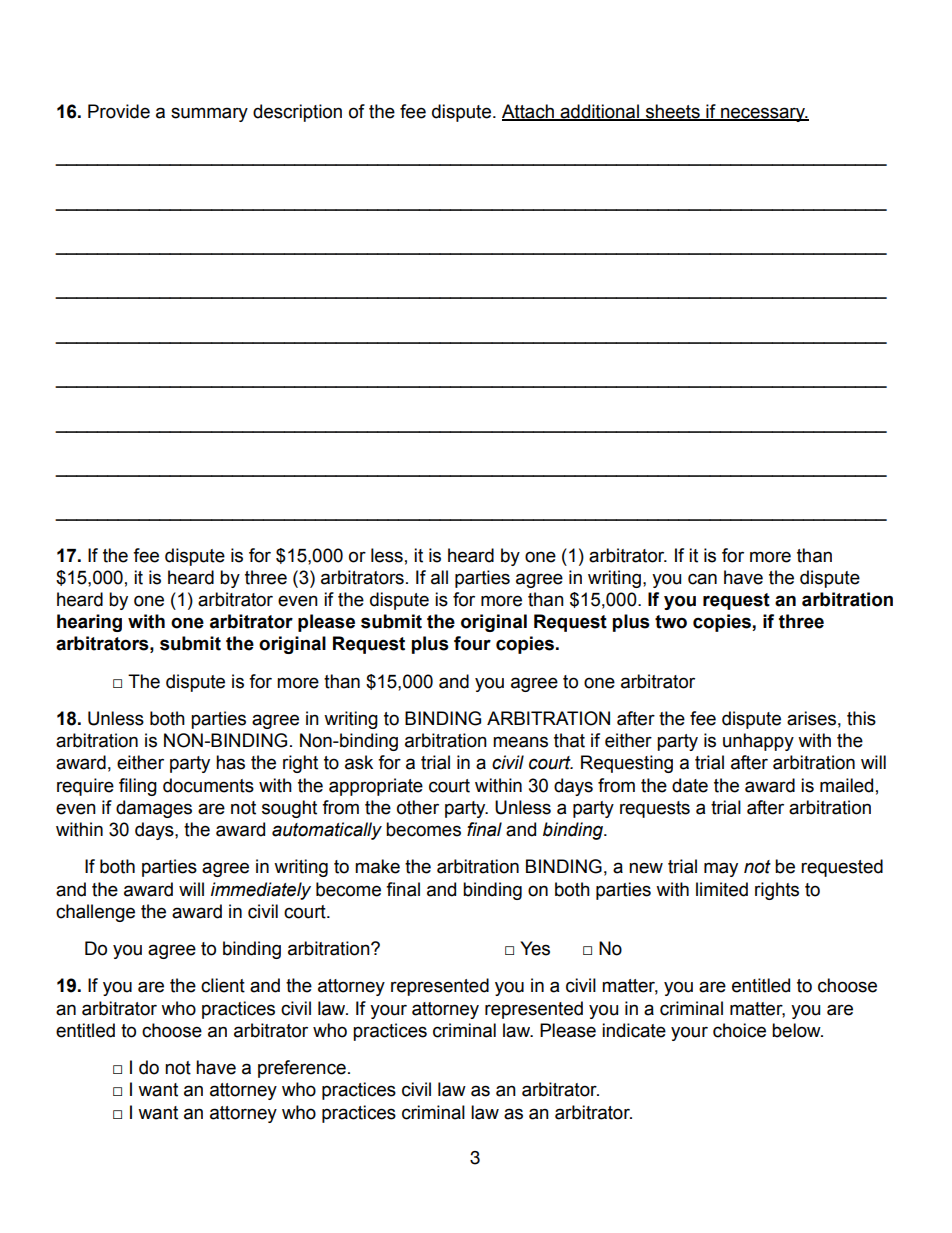  I want to click on summary, so click(209, 114).
